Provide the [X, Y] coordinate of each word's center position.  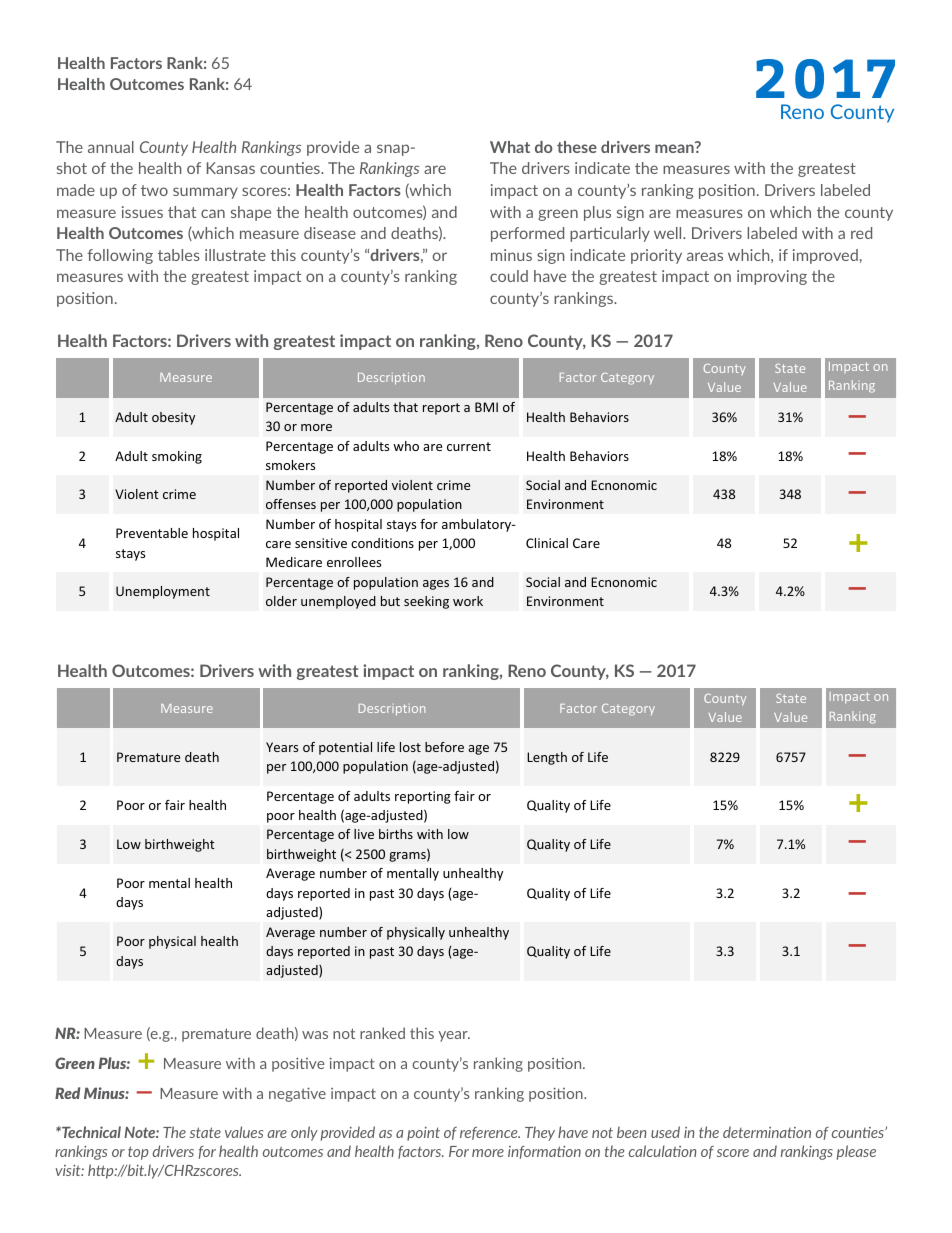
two [154, 190]
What [510, 147]
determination [767, 1132]
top [138, 1153]
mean [675, 147]
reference [490, 1133]
